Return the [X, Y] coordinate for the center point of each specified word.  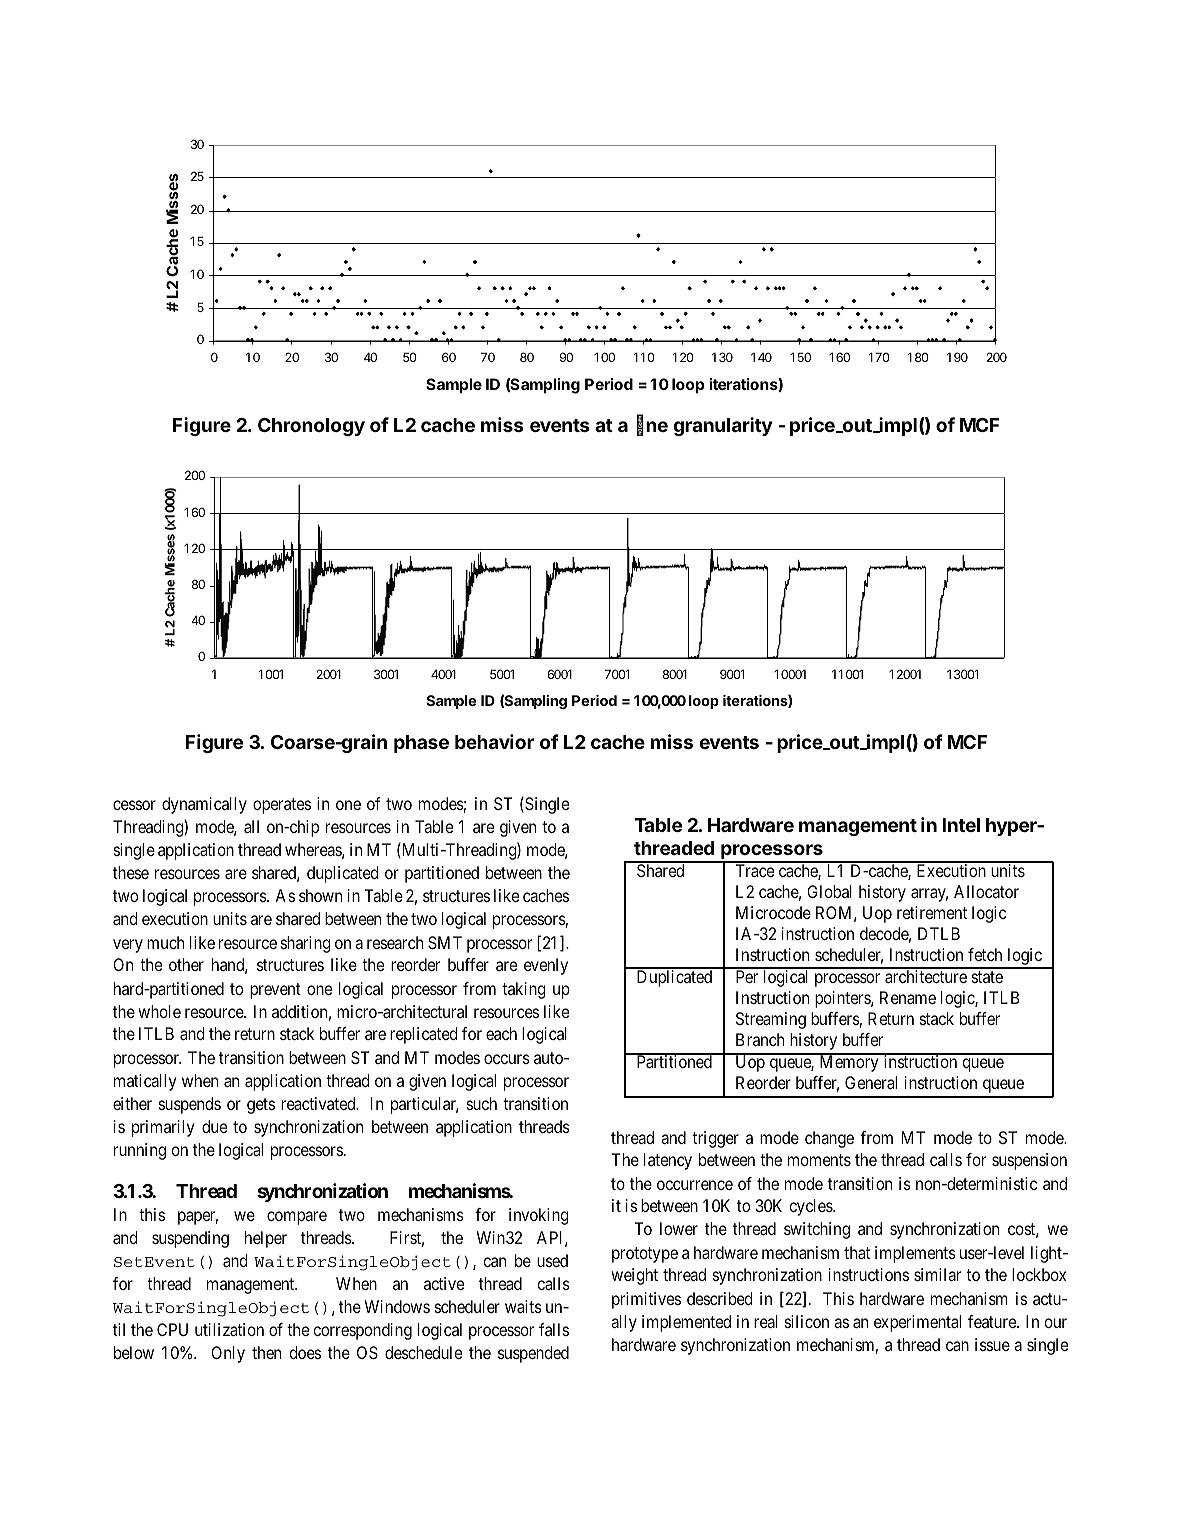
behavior [494, 741]
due [214, 1126]
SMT [445, 942]
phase [421, 744]
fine [652, 426]
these [131, 872]
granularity [723, 426]
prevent [275, 991]
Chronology [311, 427]
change [829, 1139]
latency [668, 1161]
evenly [546, 966]
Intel [961, 825]
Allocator [986, 891]
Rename [908, 997]
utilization [229, 1329]
